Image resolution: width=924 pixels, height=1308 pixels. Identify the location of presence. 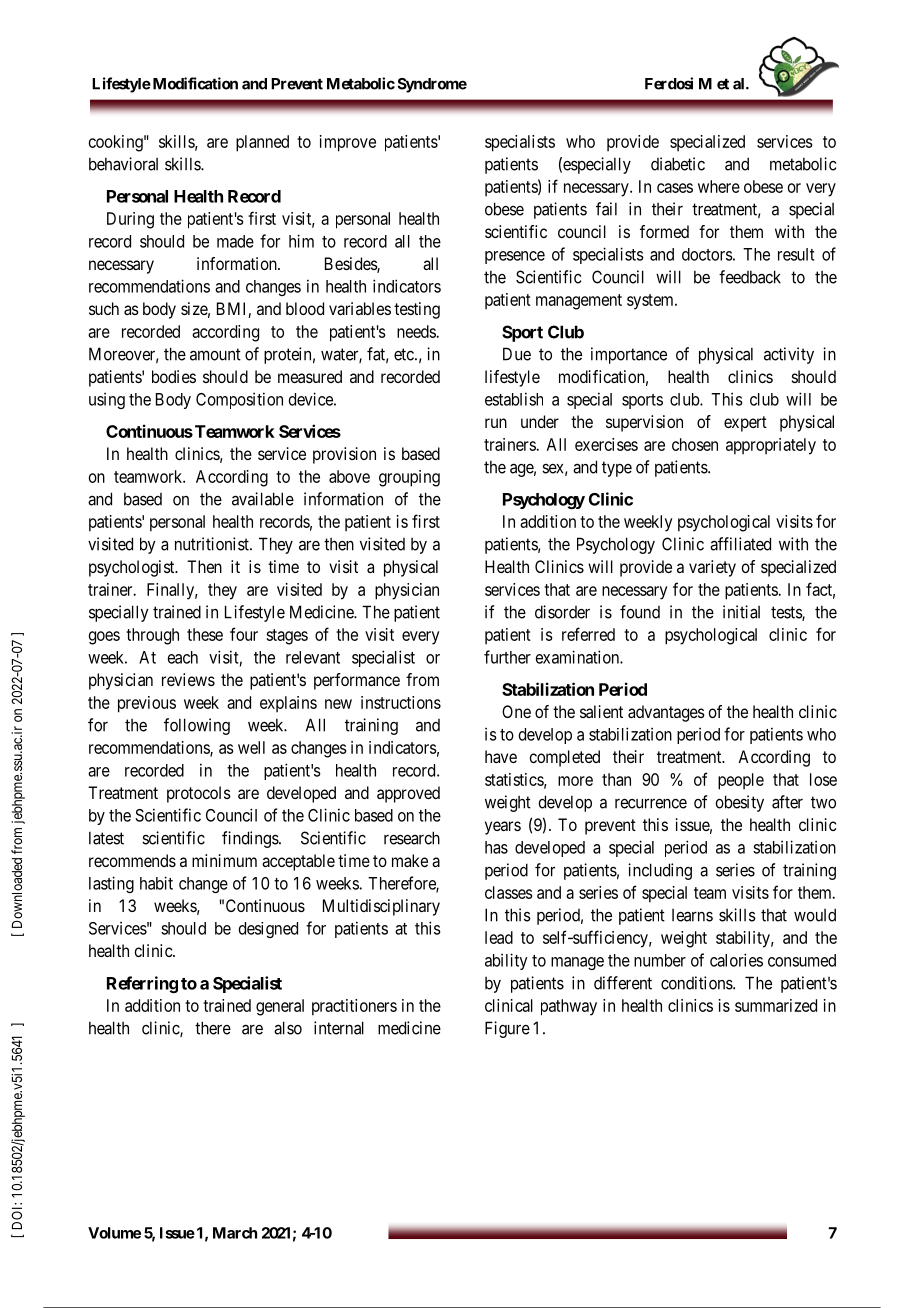
(515, 257).
